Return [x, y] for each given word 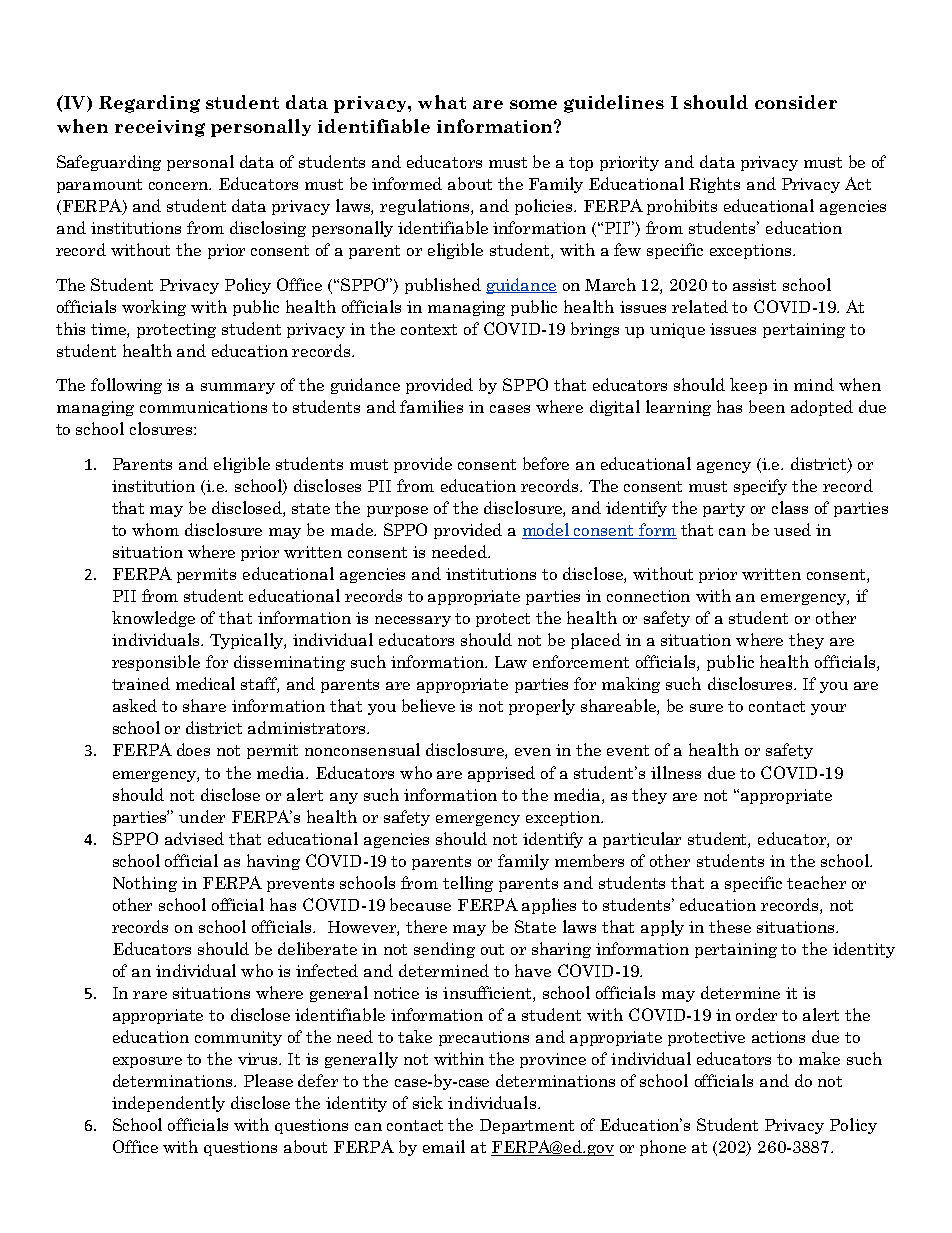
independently [168, 1104]
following [126, 386]
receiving [160, 128]
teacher [816, 882]
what [442, 102]
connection [648, 596]
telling [468, 884]
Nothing [145, 884]
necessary [413, 621]
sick [428, 1102]
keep [748, 386]
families [431, 406]
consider [796, 102]
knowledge [153, 619]
